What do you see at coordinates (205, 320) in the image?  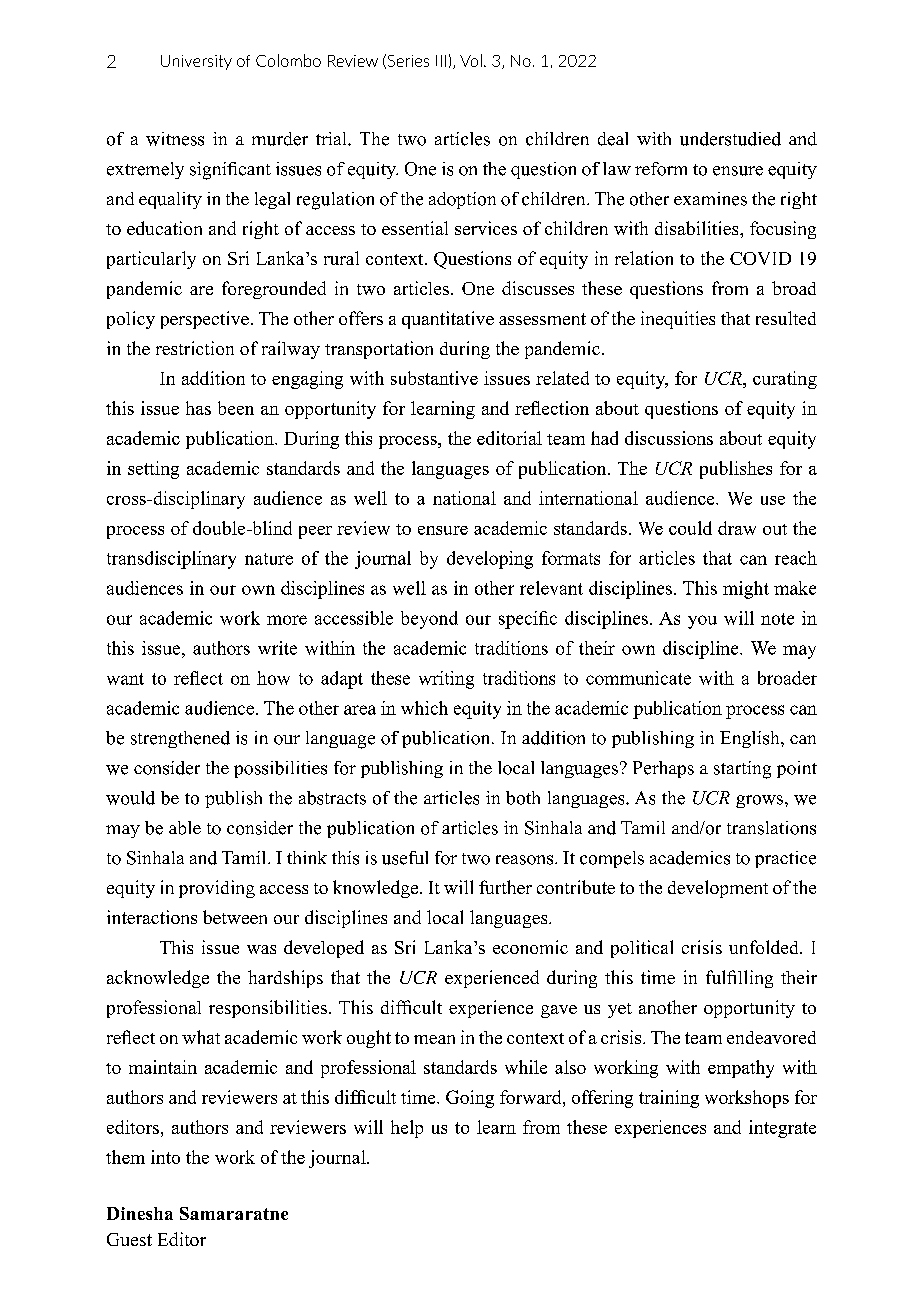 I see `perspective` at bounding box center [205, 320].
